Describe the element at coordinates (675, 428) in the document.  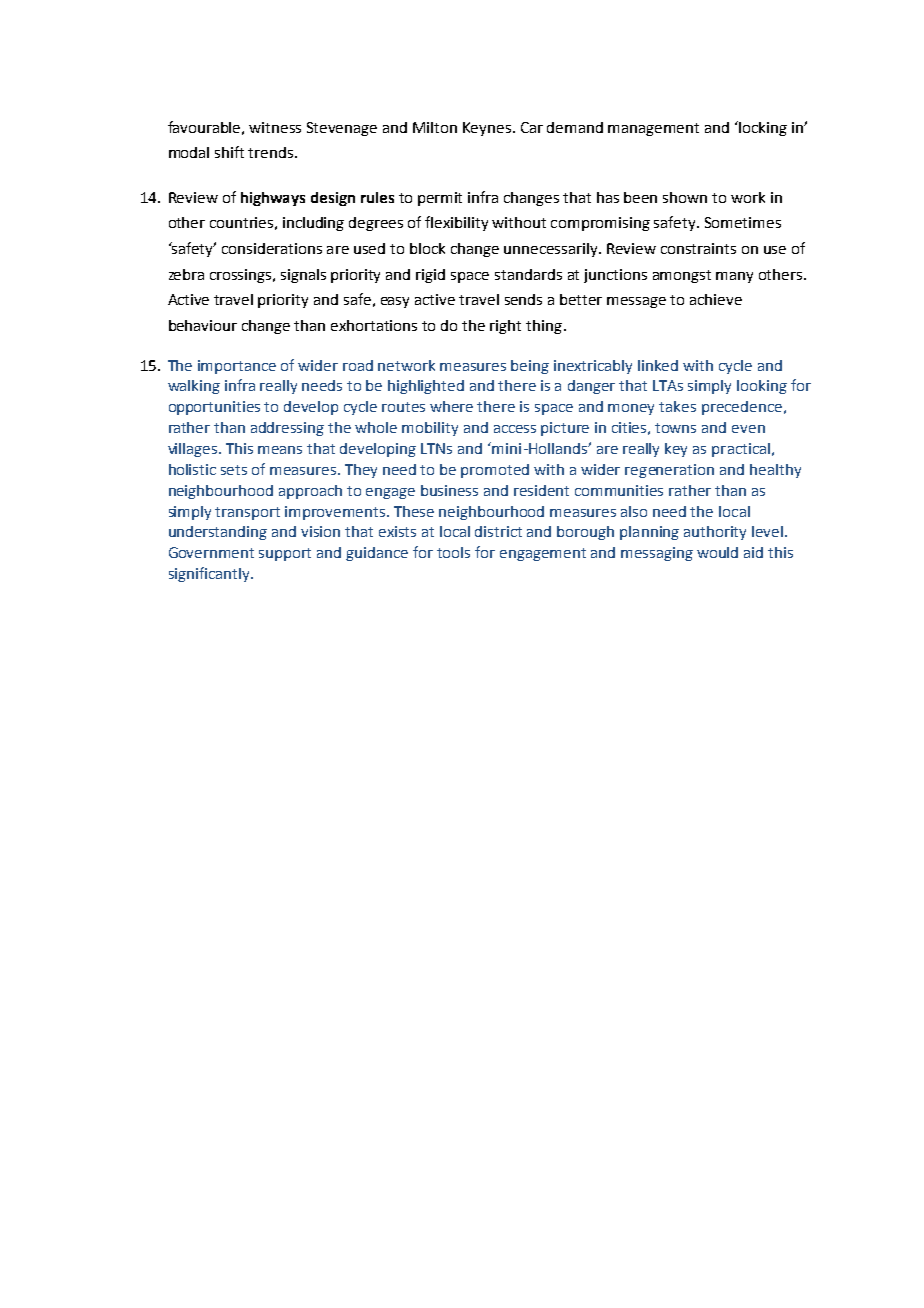
I see `towns` at that location.
